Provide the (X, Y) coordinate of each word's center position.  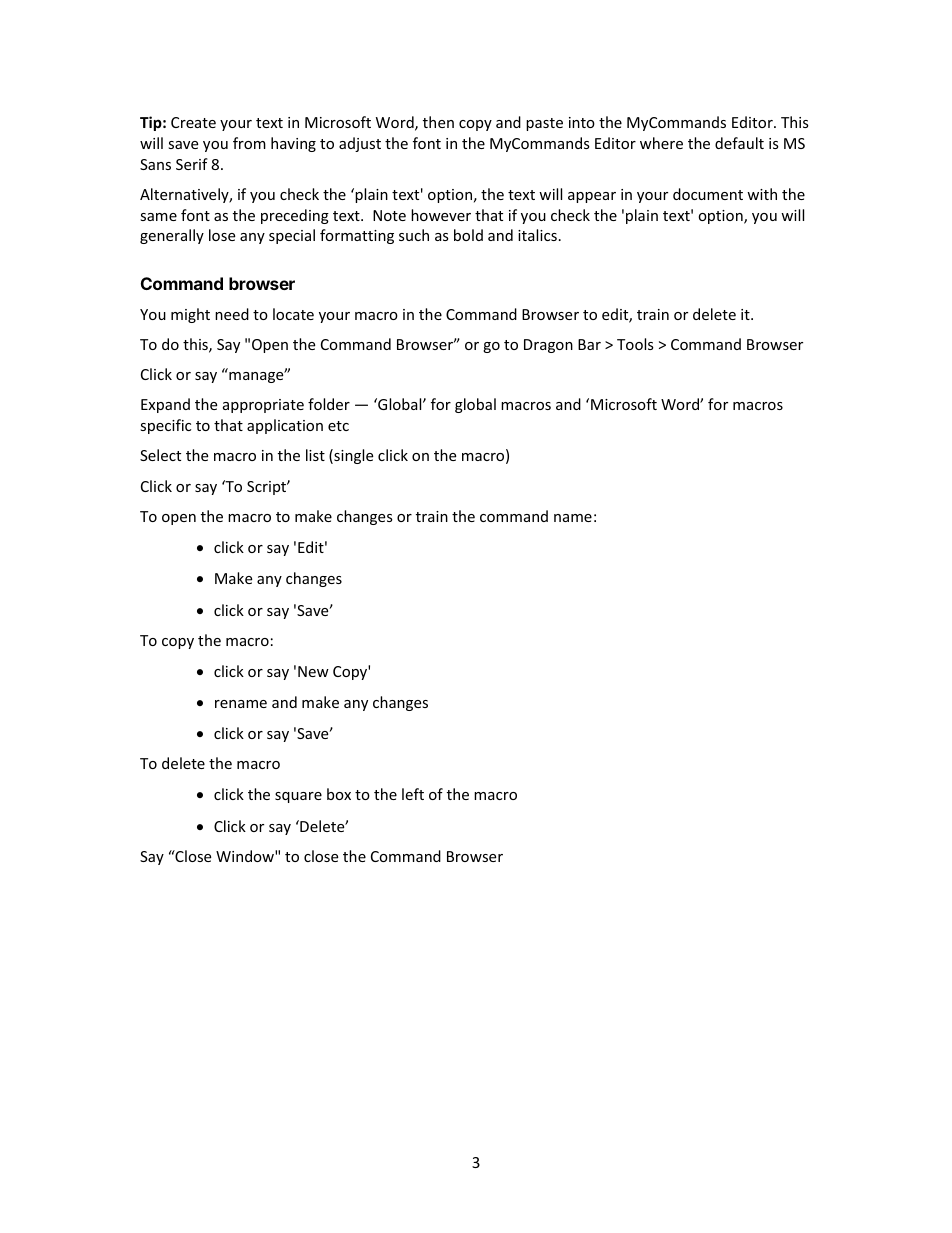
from (249, 143)
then (438, 122)
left (413, 794)
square (298, 797)
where (661, 143)
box (339, 794)
